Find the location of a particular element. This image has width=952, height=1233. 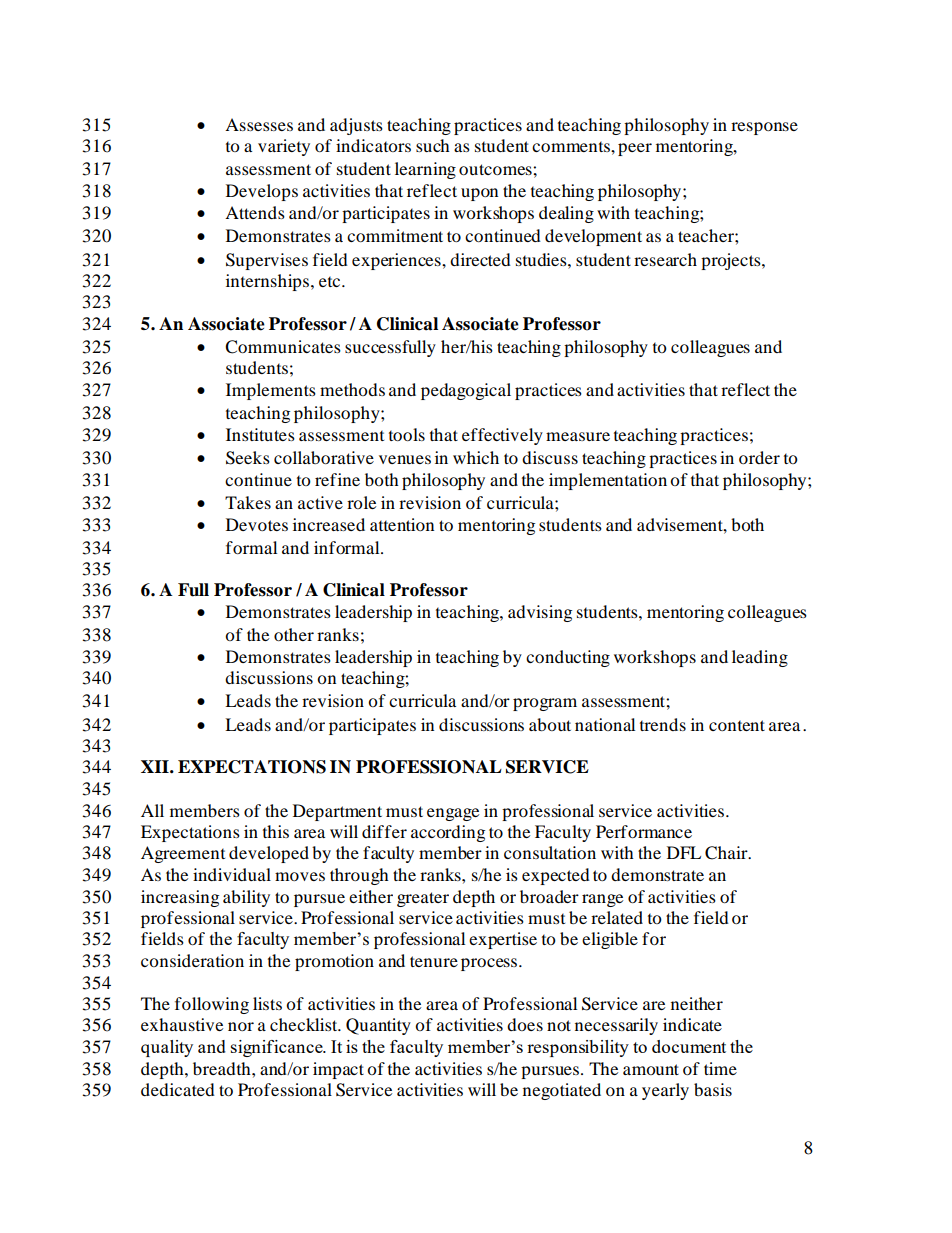

advising is located at coordinates (540, 613).
